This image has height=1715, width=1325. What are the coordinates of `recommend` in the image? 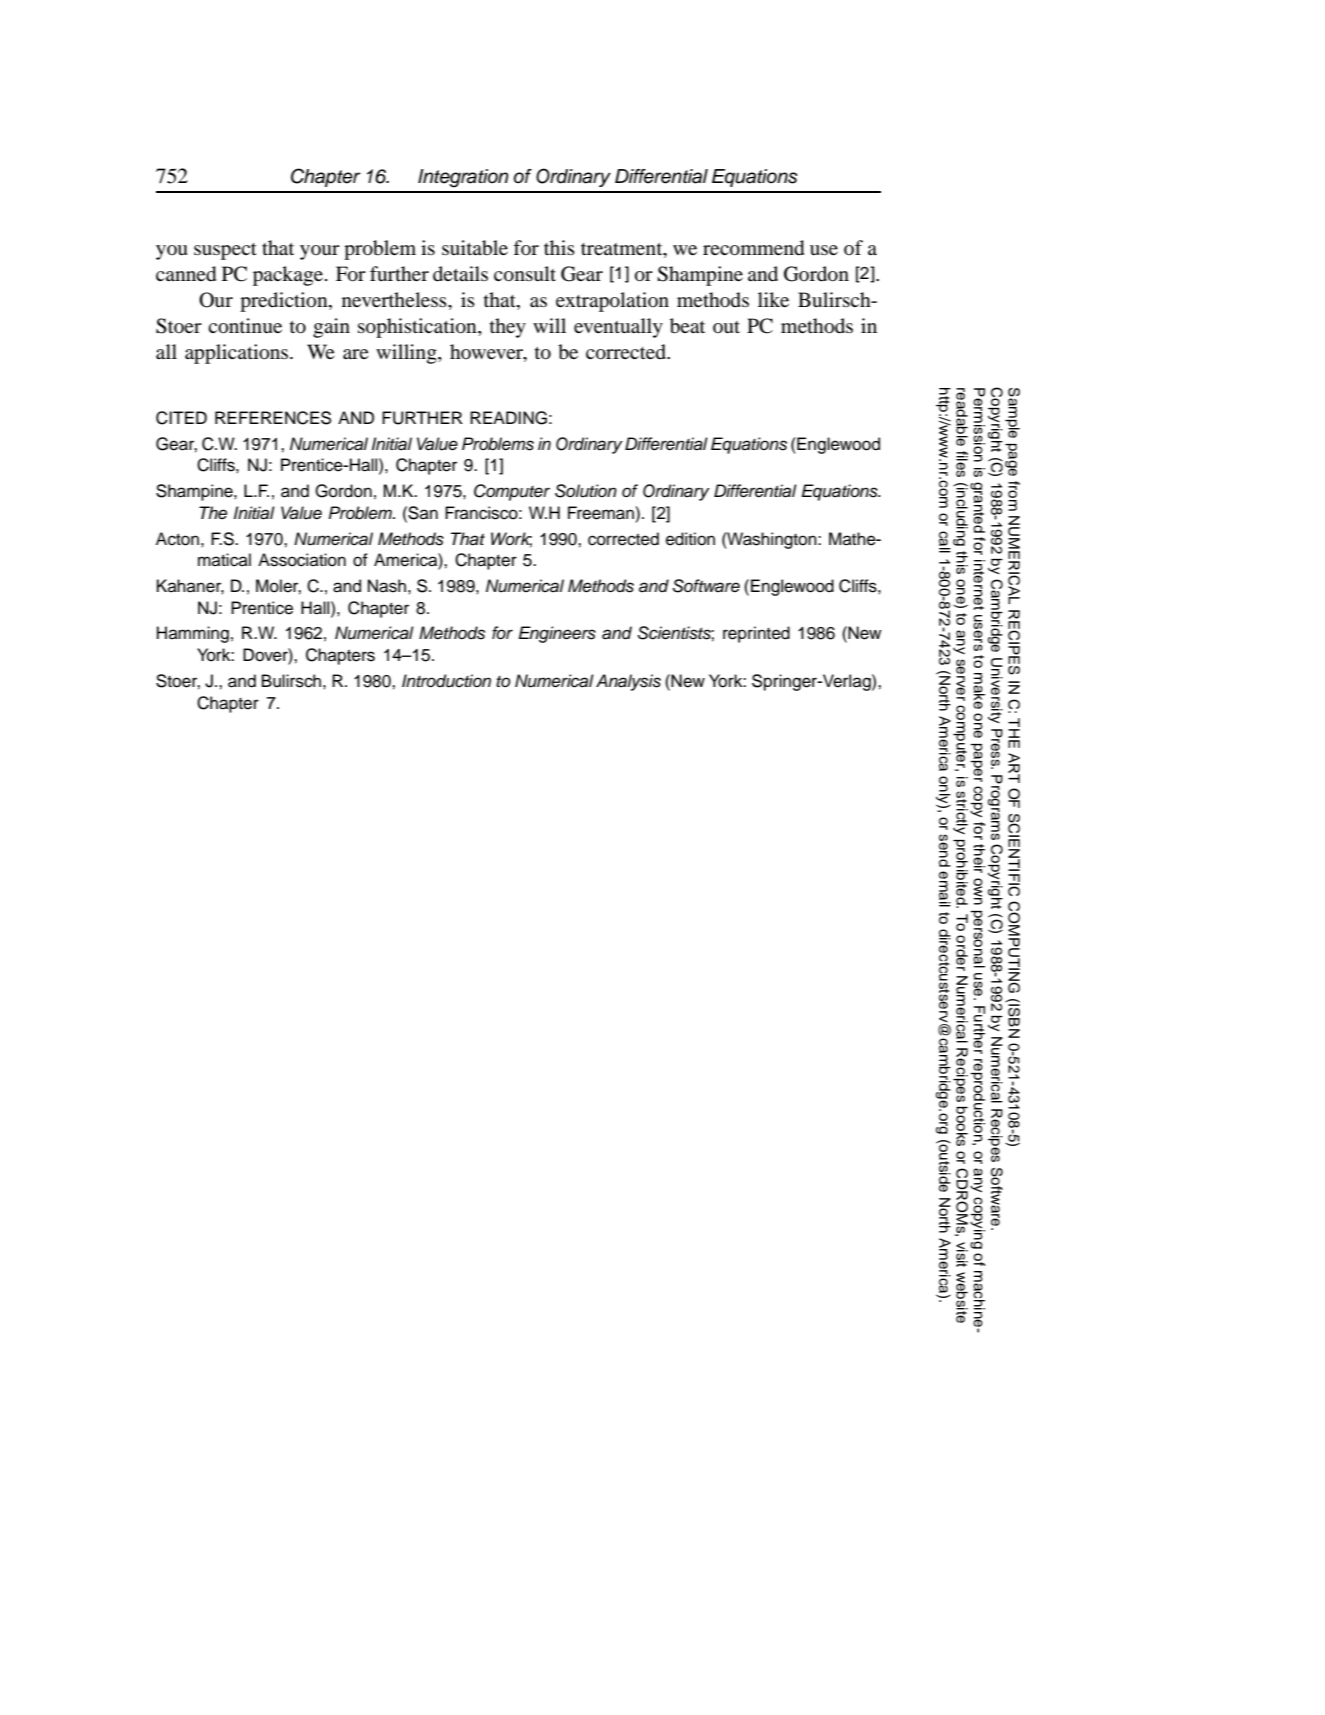 It's located at (753, 248).
